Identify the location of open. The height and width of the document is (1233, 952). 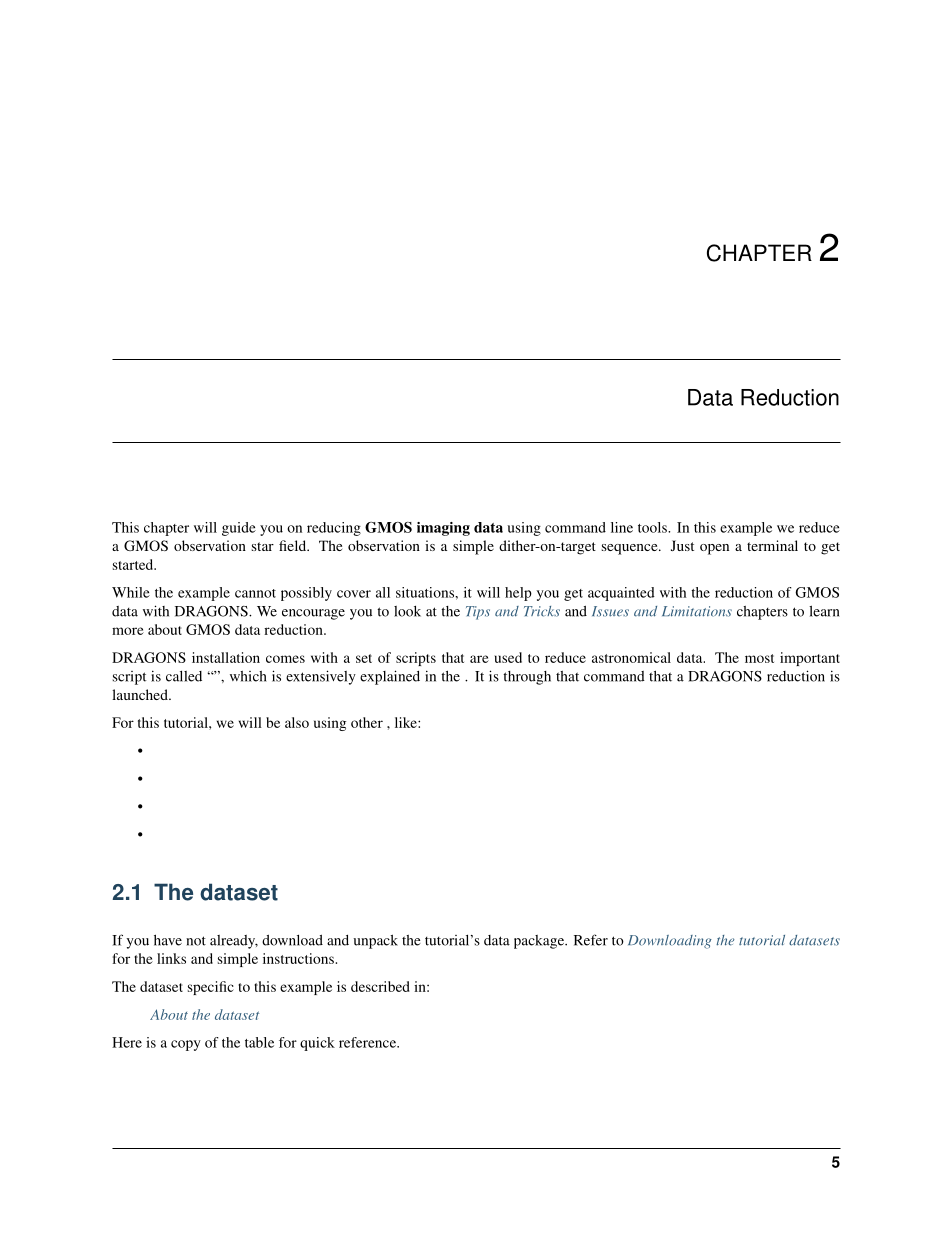
(714, 549).
